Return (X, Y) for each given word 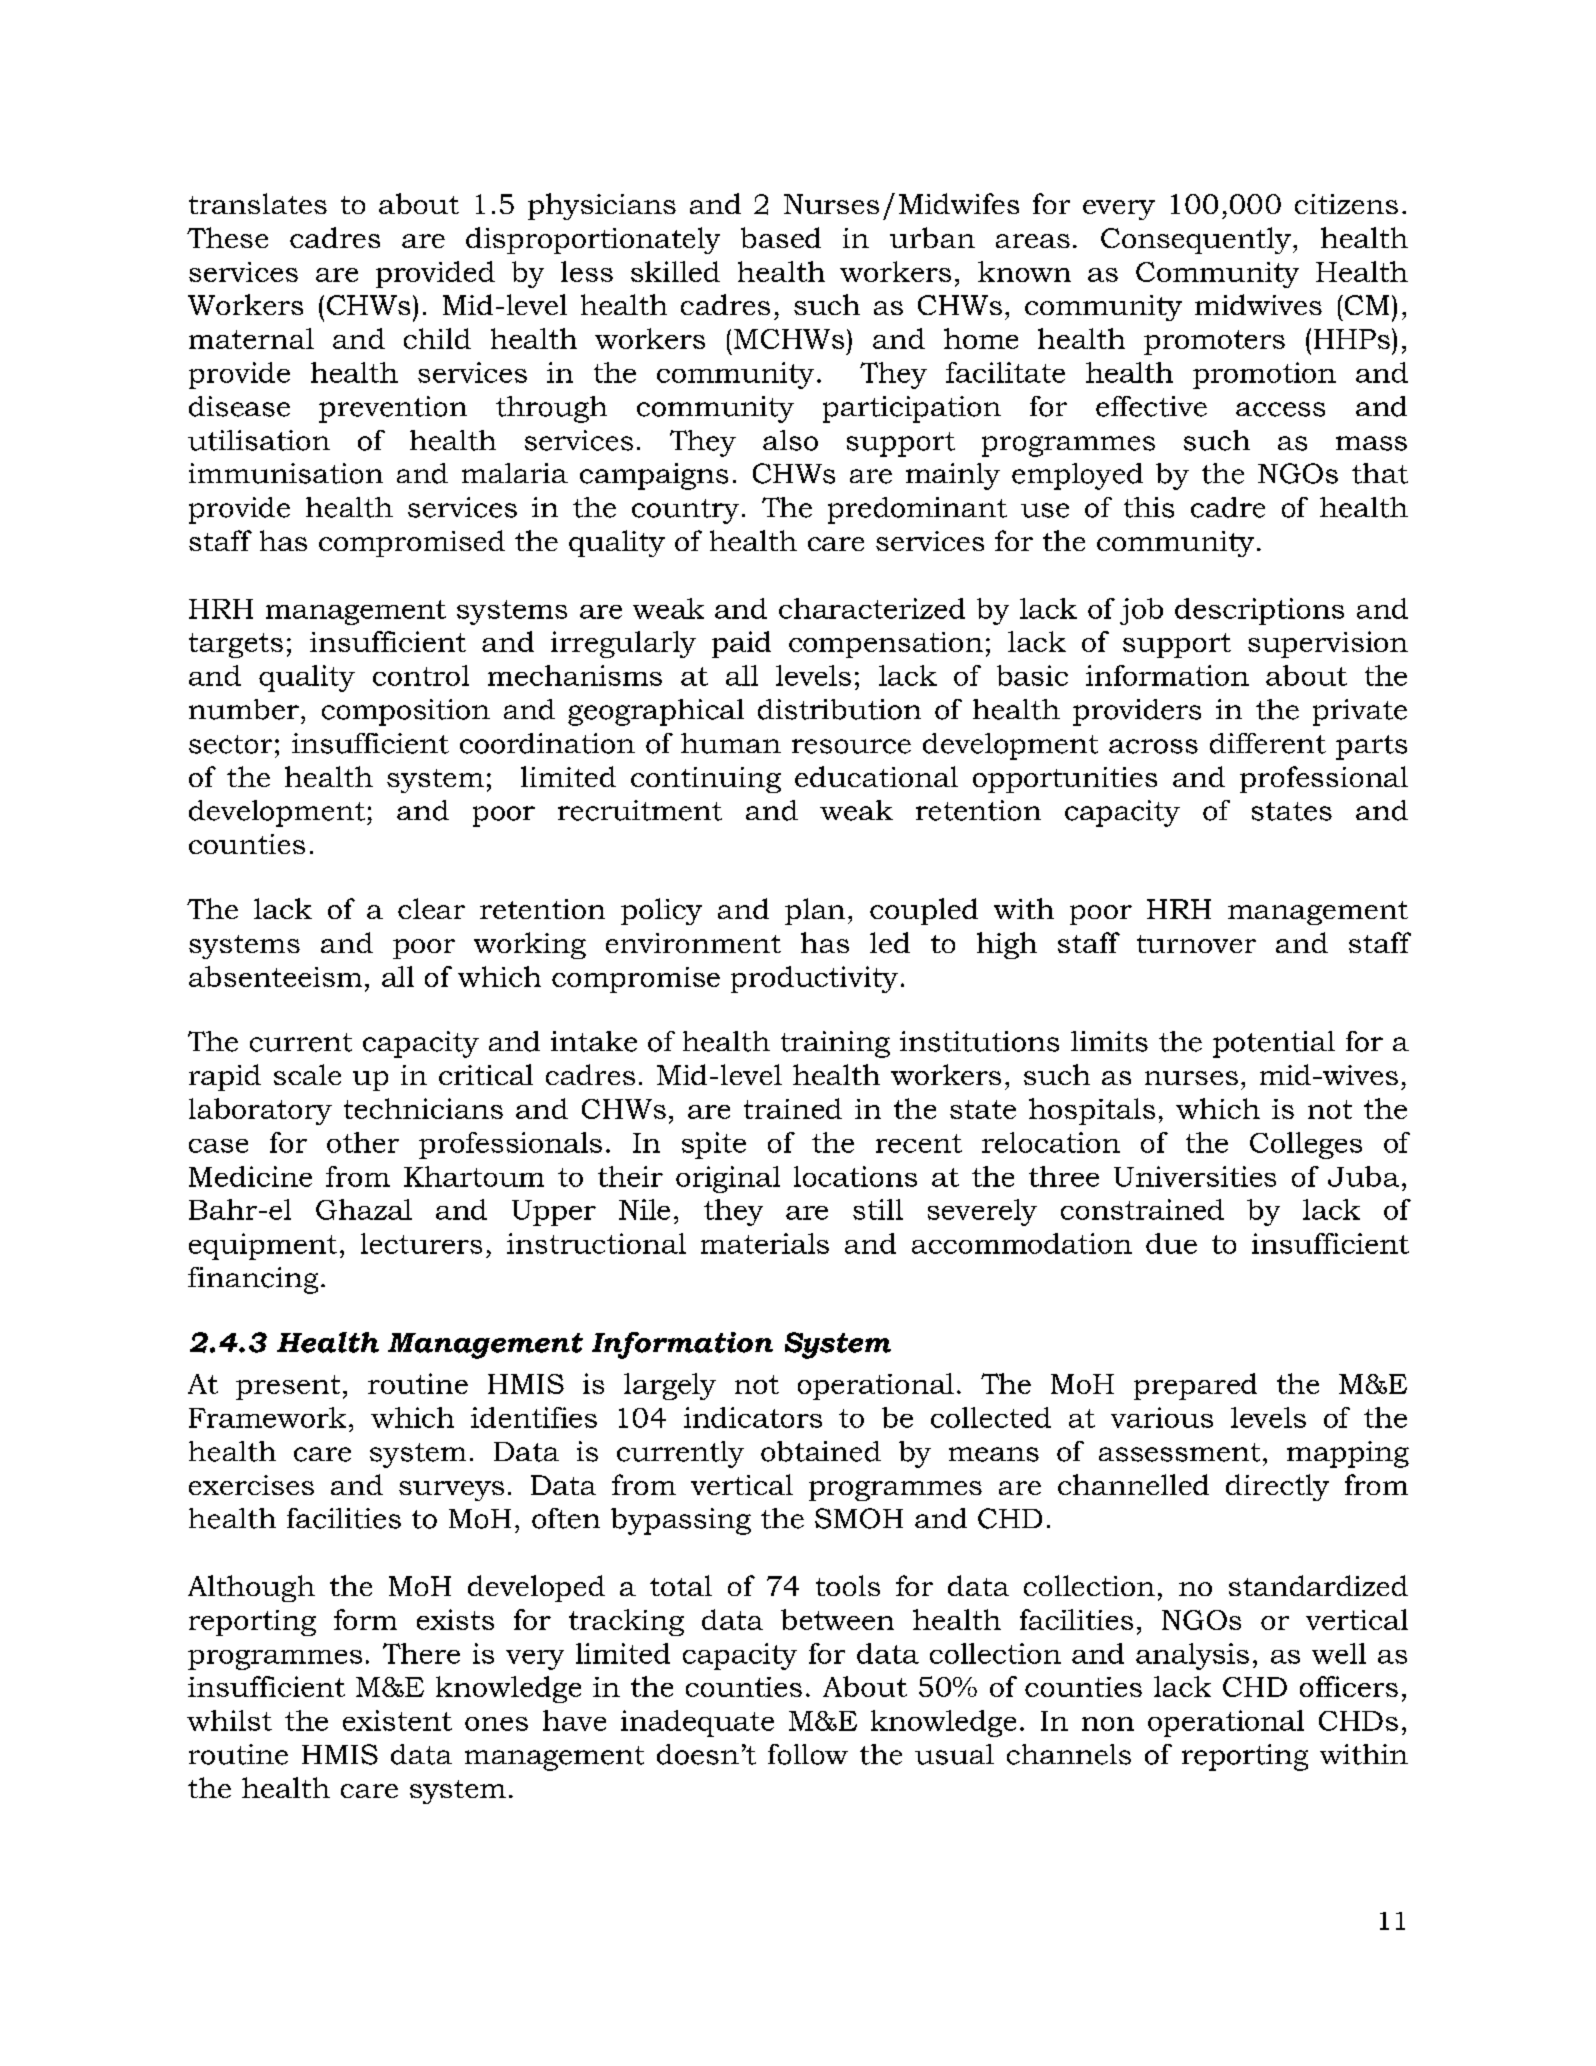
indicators (753, 1417)
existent (397, 1720)
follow (808, 1754)
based (781, 237)
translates (258, 203)
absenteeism (275, 976)
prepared (1195, 1386)
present (288, 1387)
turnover (1196, 944)
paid (741, 644)
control (421, 675)
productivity (814, 979)
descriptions (1259, 611)
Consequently (1196, 240)
